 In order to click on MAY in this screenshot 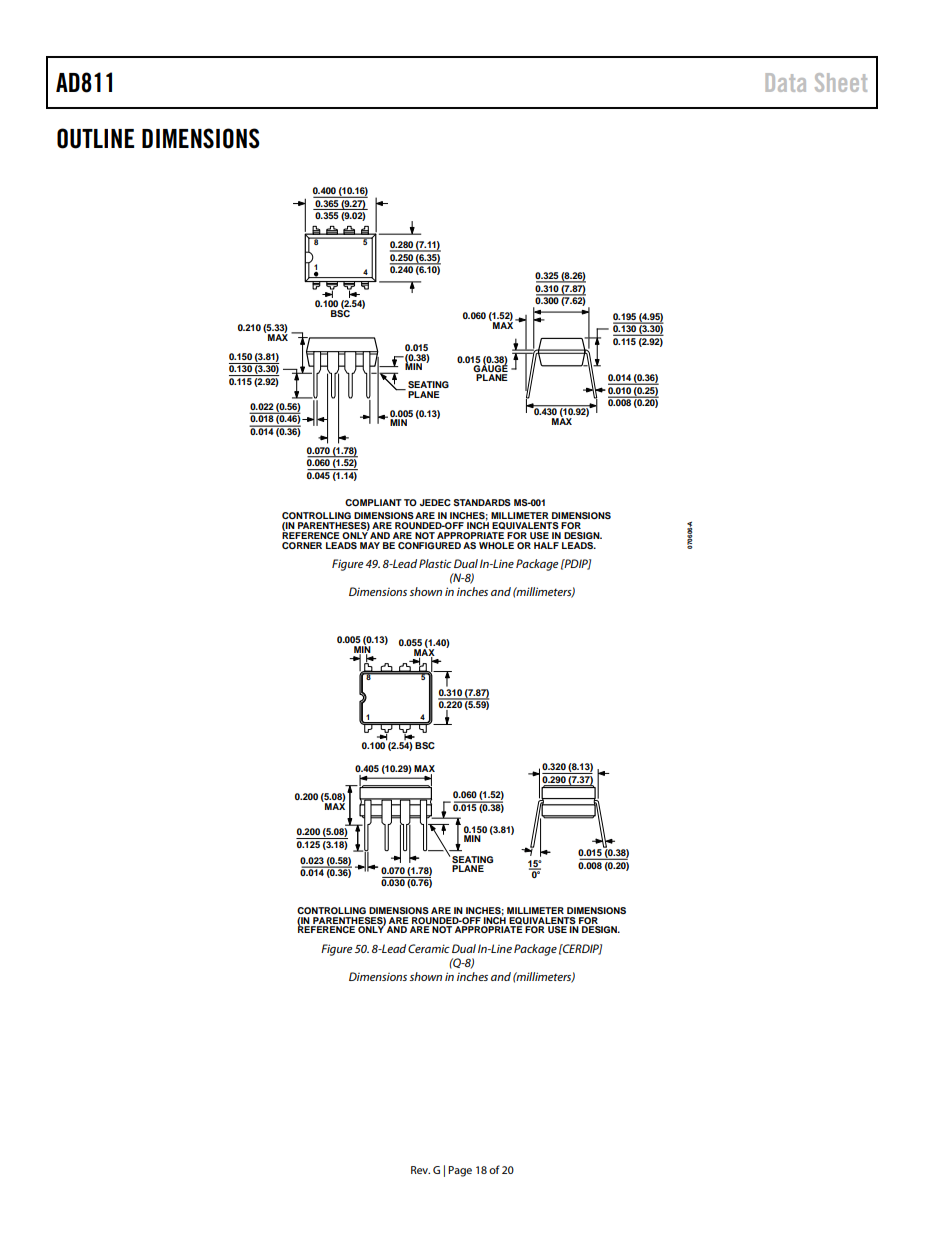, I will do `click(370, 545)`.
